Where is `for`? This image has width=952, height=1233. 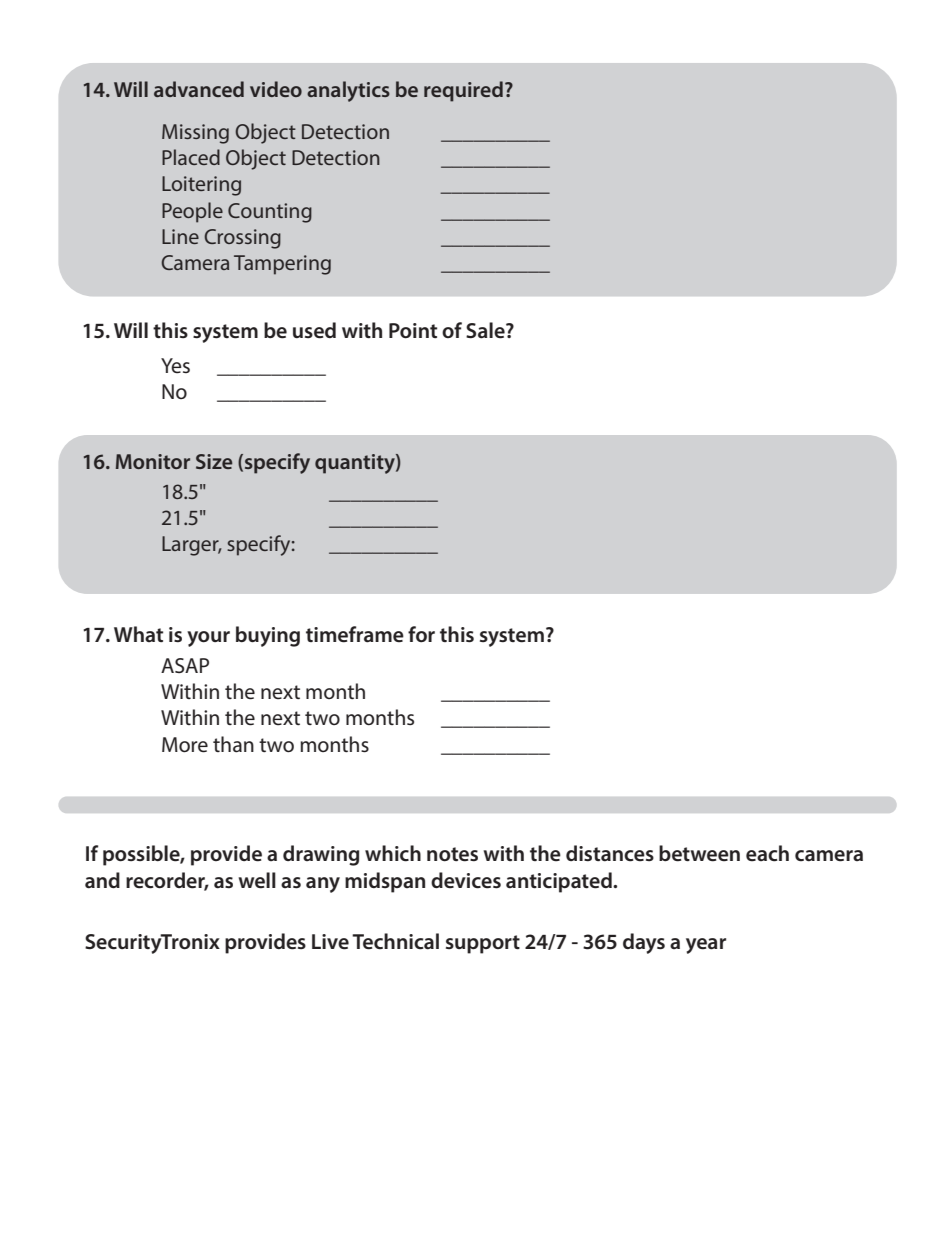
for is located at coordinates (421, 634).
